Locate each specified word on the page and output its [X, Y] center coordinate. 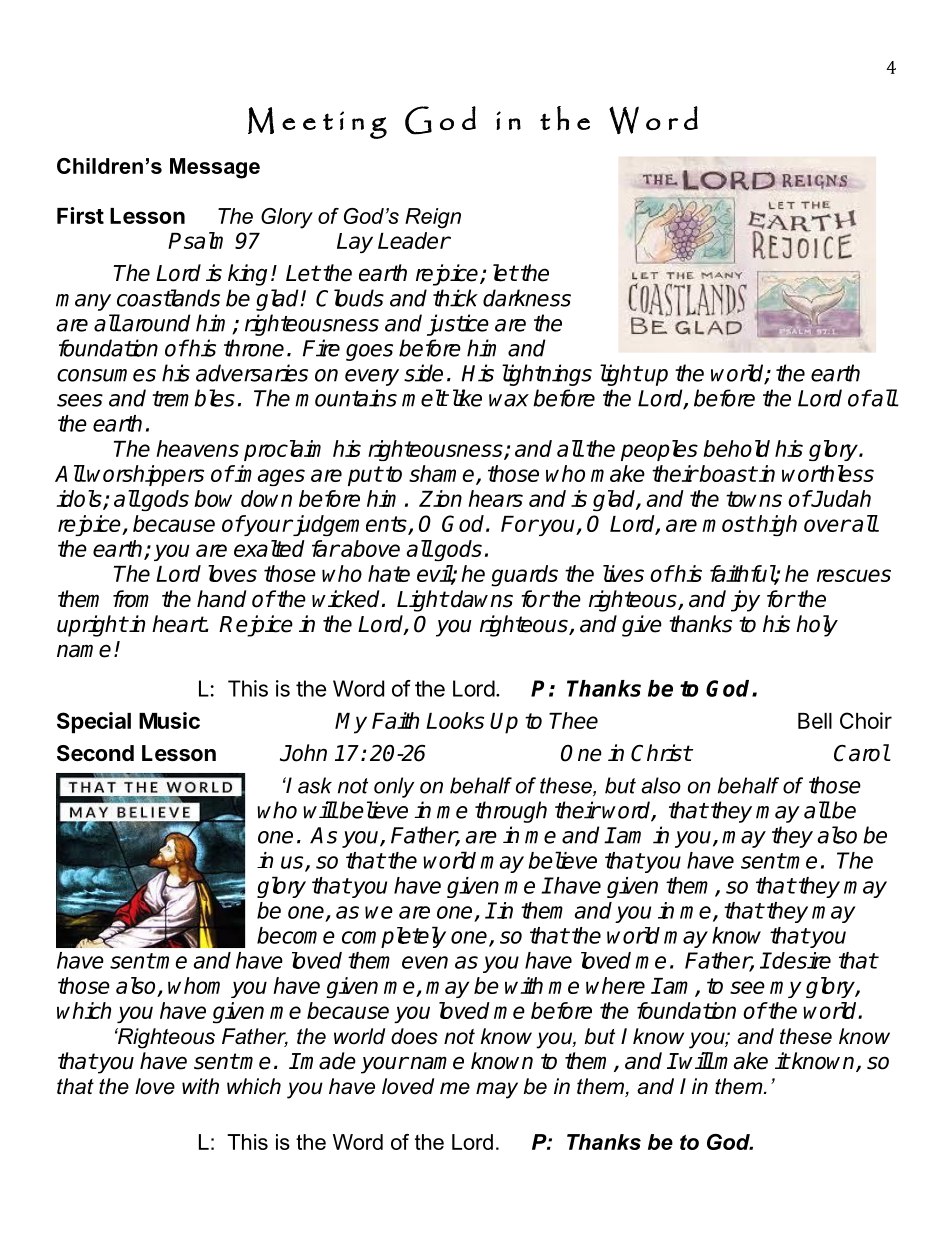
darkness [527, 298]
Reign [433, 218]
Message [215, 168]
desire [801, 960]
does [414, 1036]
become [296, 935]
